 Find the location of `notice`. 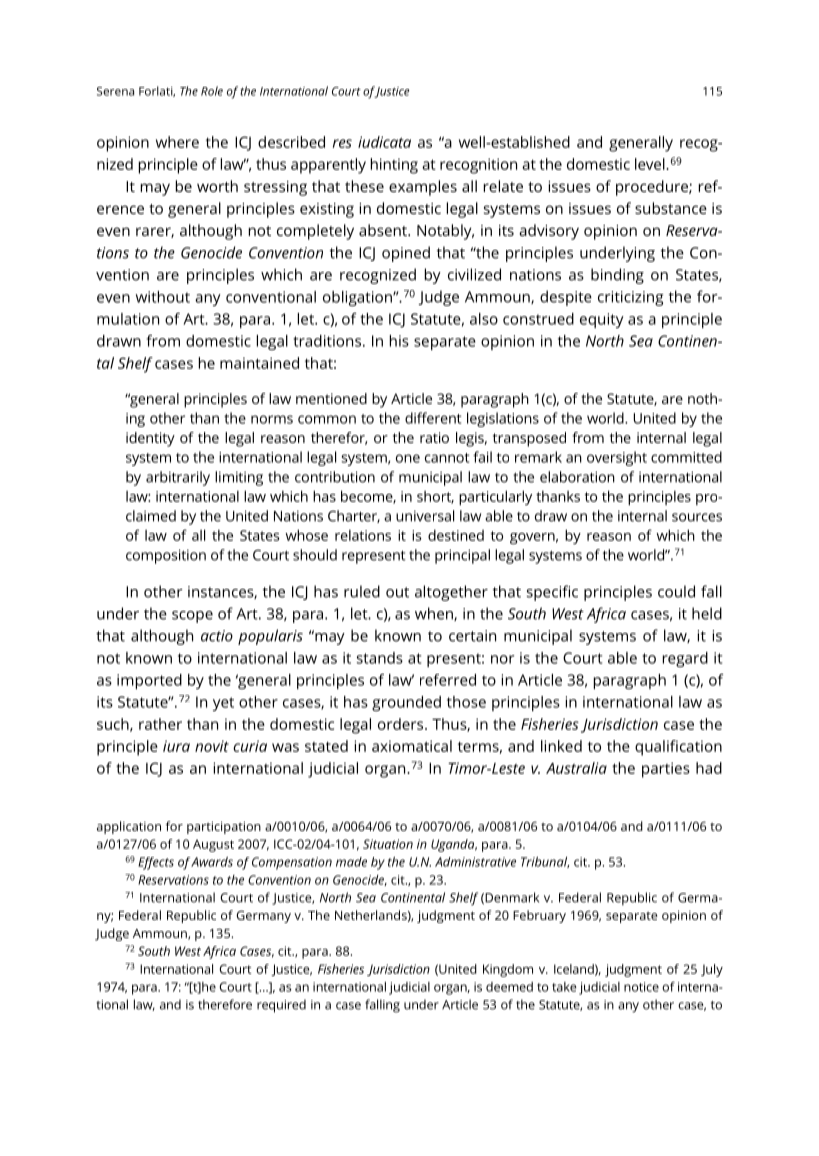

notice is located at coordinates (641, 987).
